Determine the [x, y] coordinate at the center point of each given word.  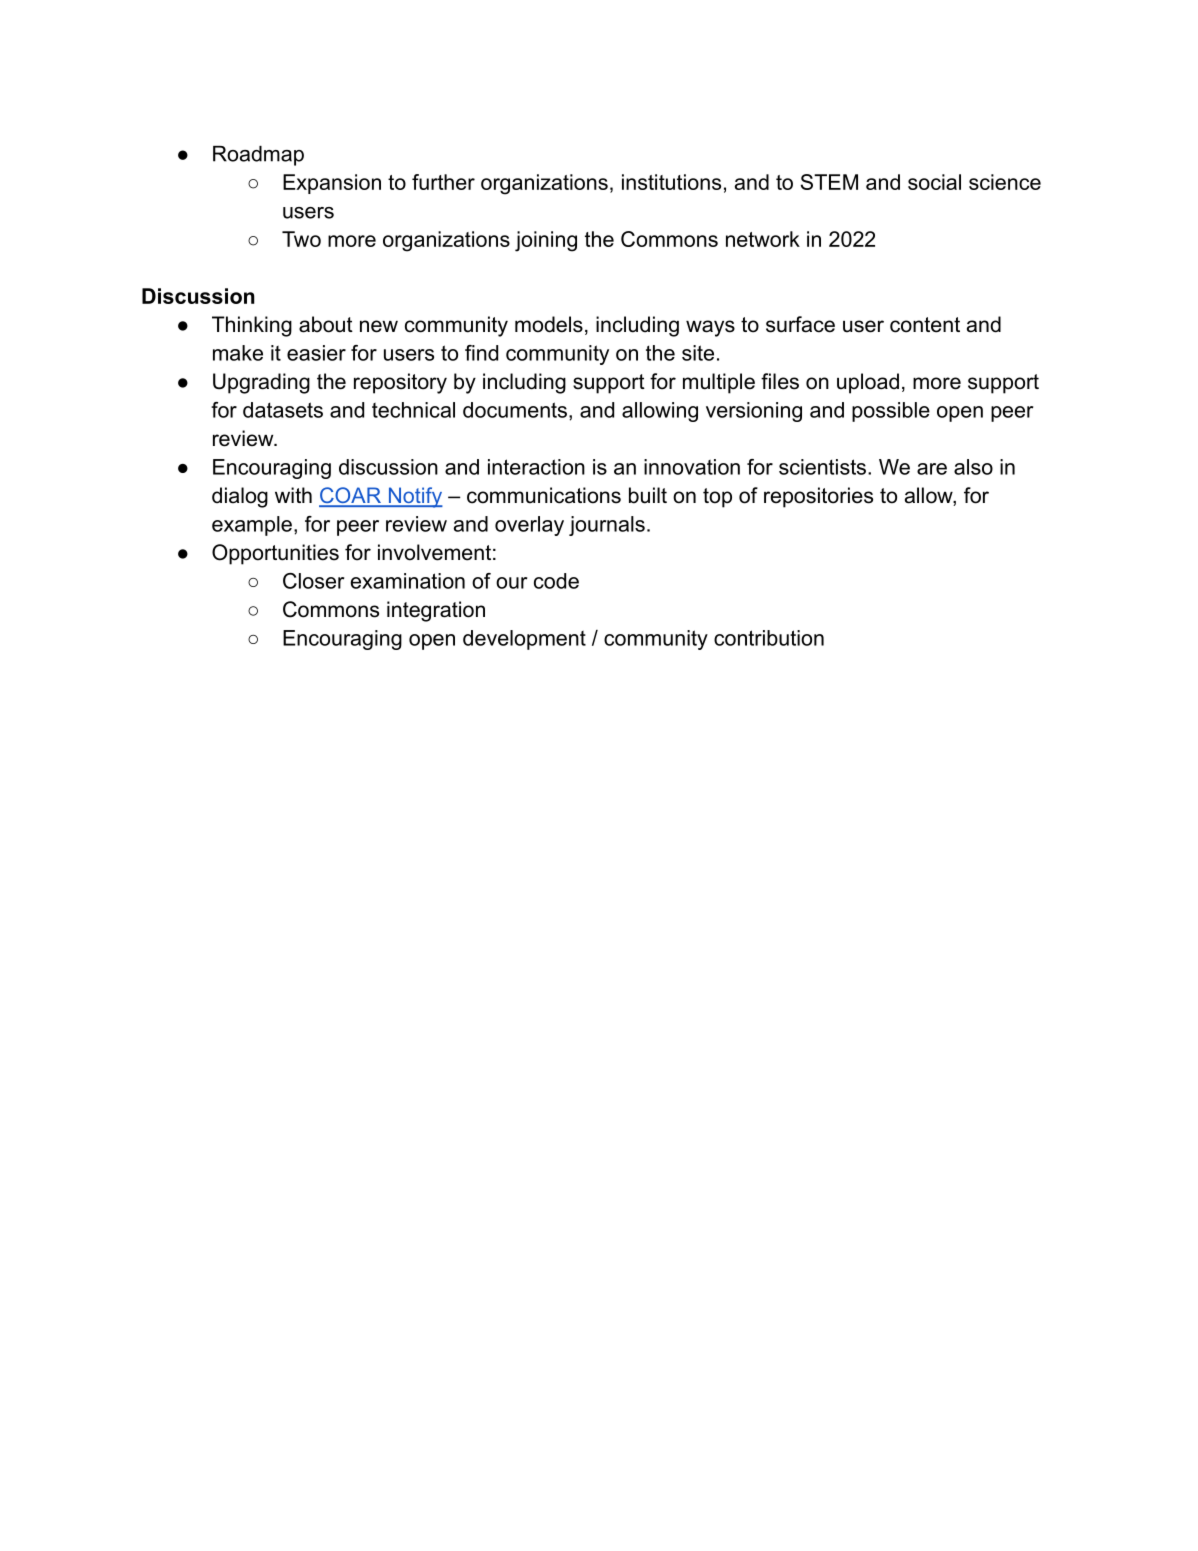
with [293, 495]
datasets [283, 410]
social [934, 182]
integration [436, 611]
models [549, 324]
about [326, 324]
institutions [671, 182]
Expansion [332, 184]
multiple [719, 383]
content [925, 325]
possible [891, 412]
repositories [818, 497]
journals [607, 526]
